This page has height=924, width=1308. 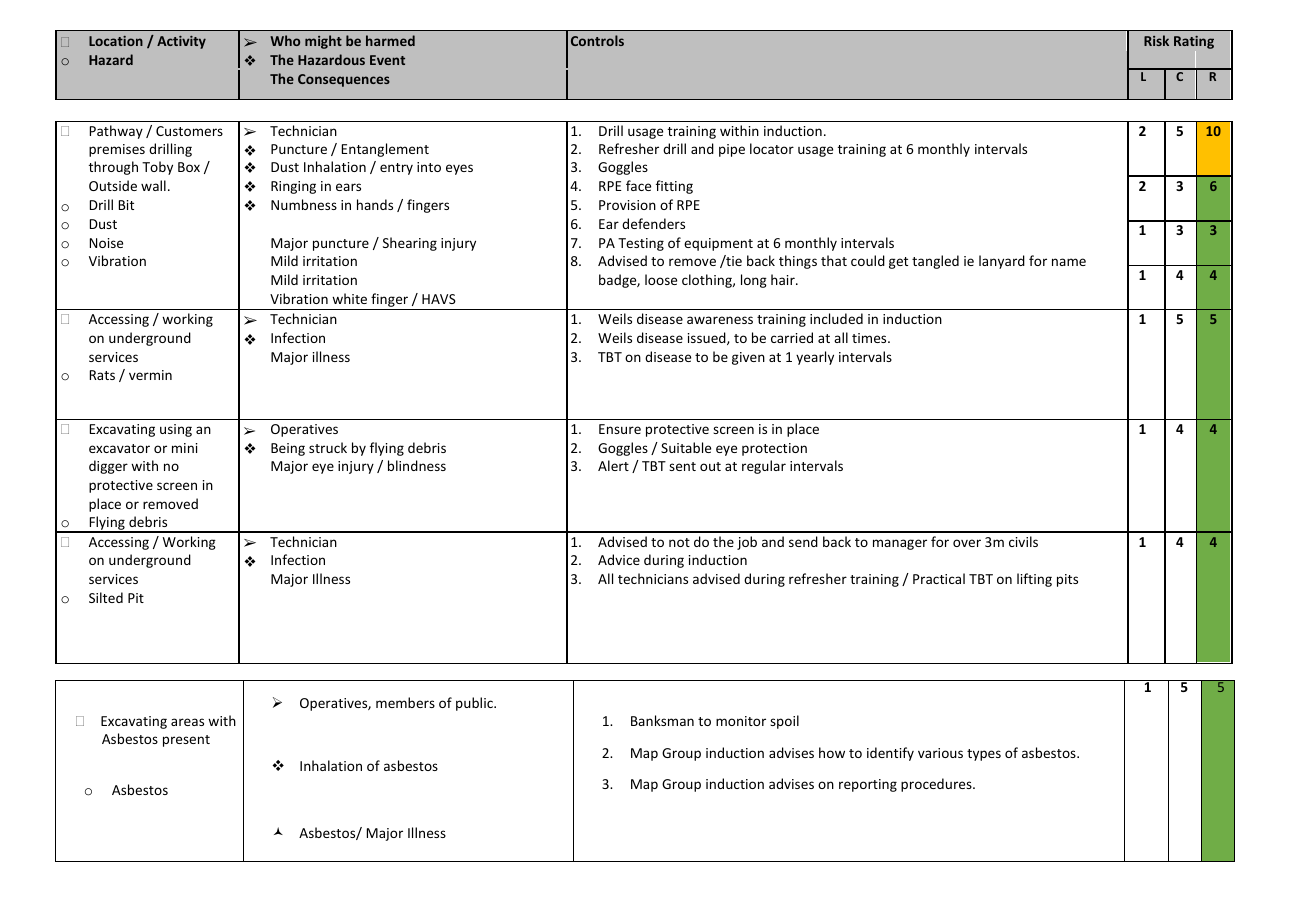 What do you see at coordinates (741, 721) in the page?
I see `monitor` at bounding box center [741, 721].
